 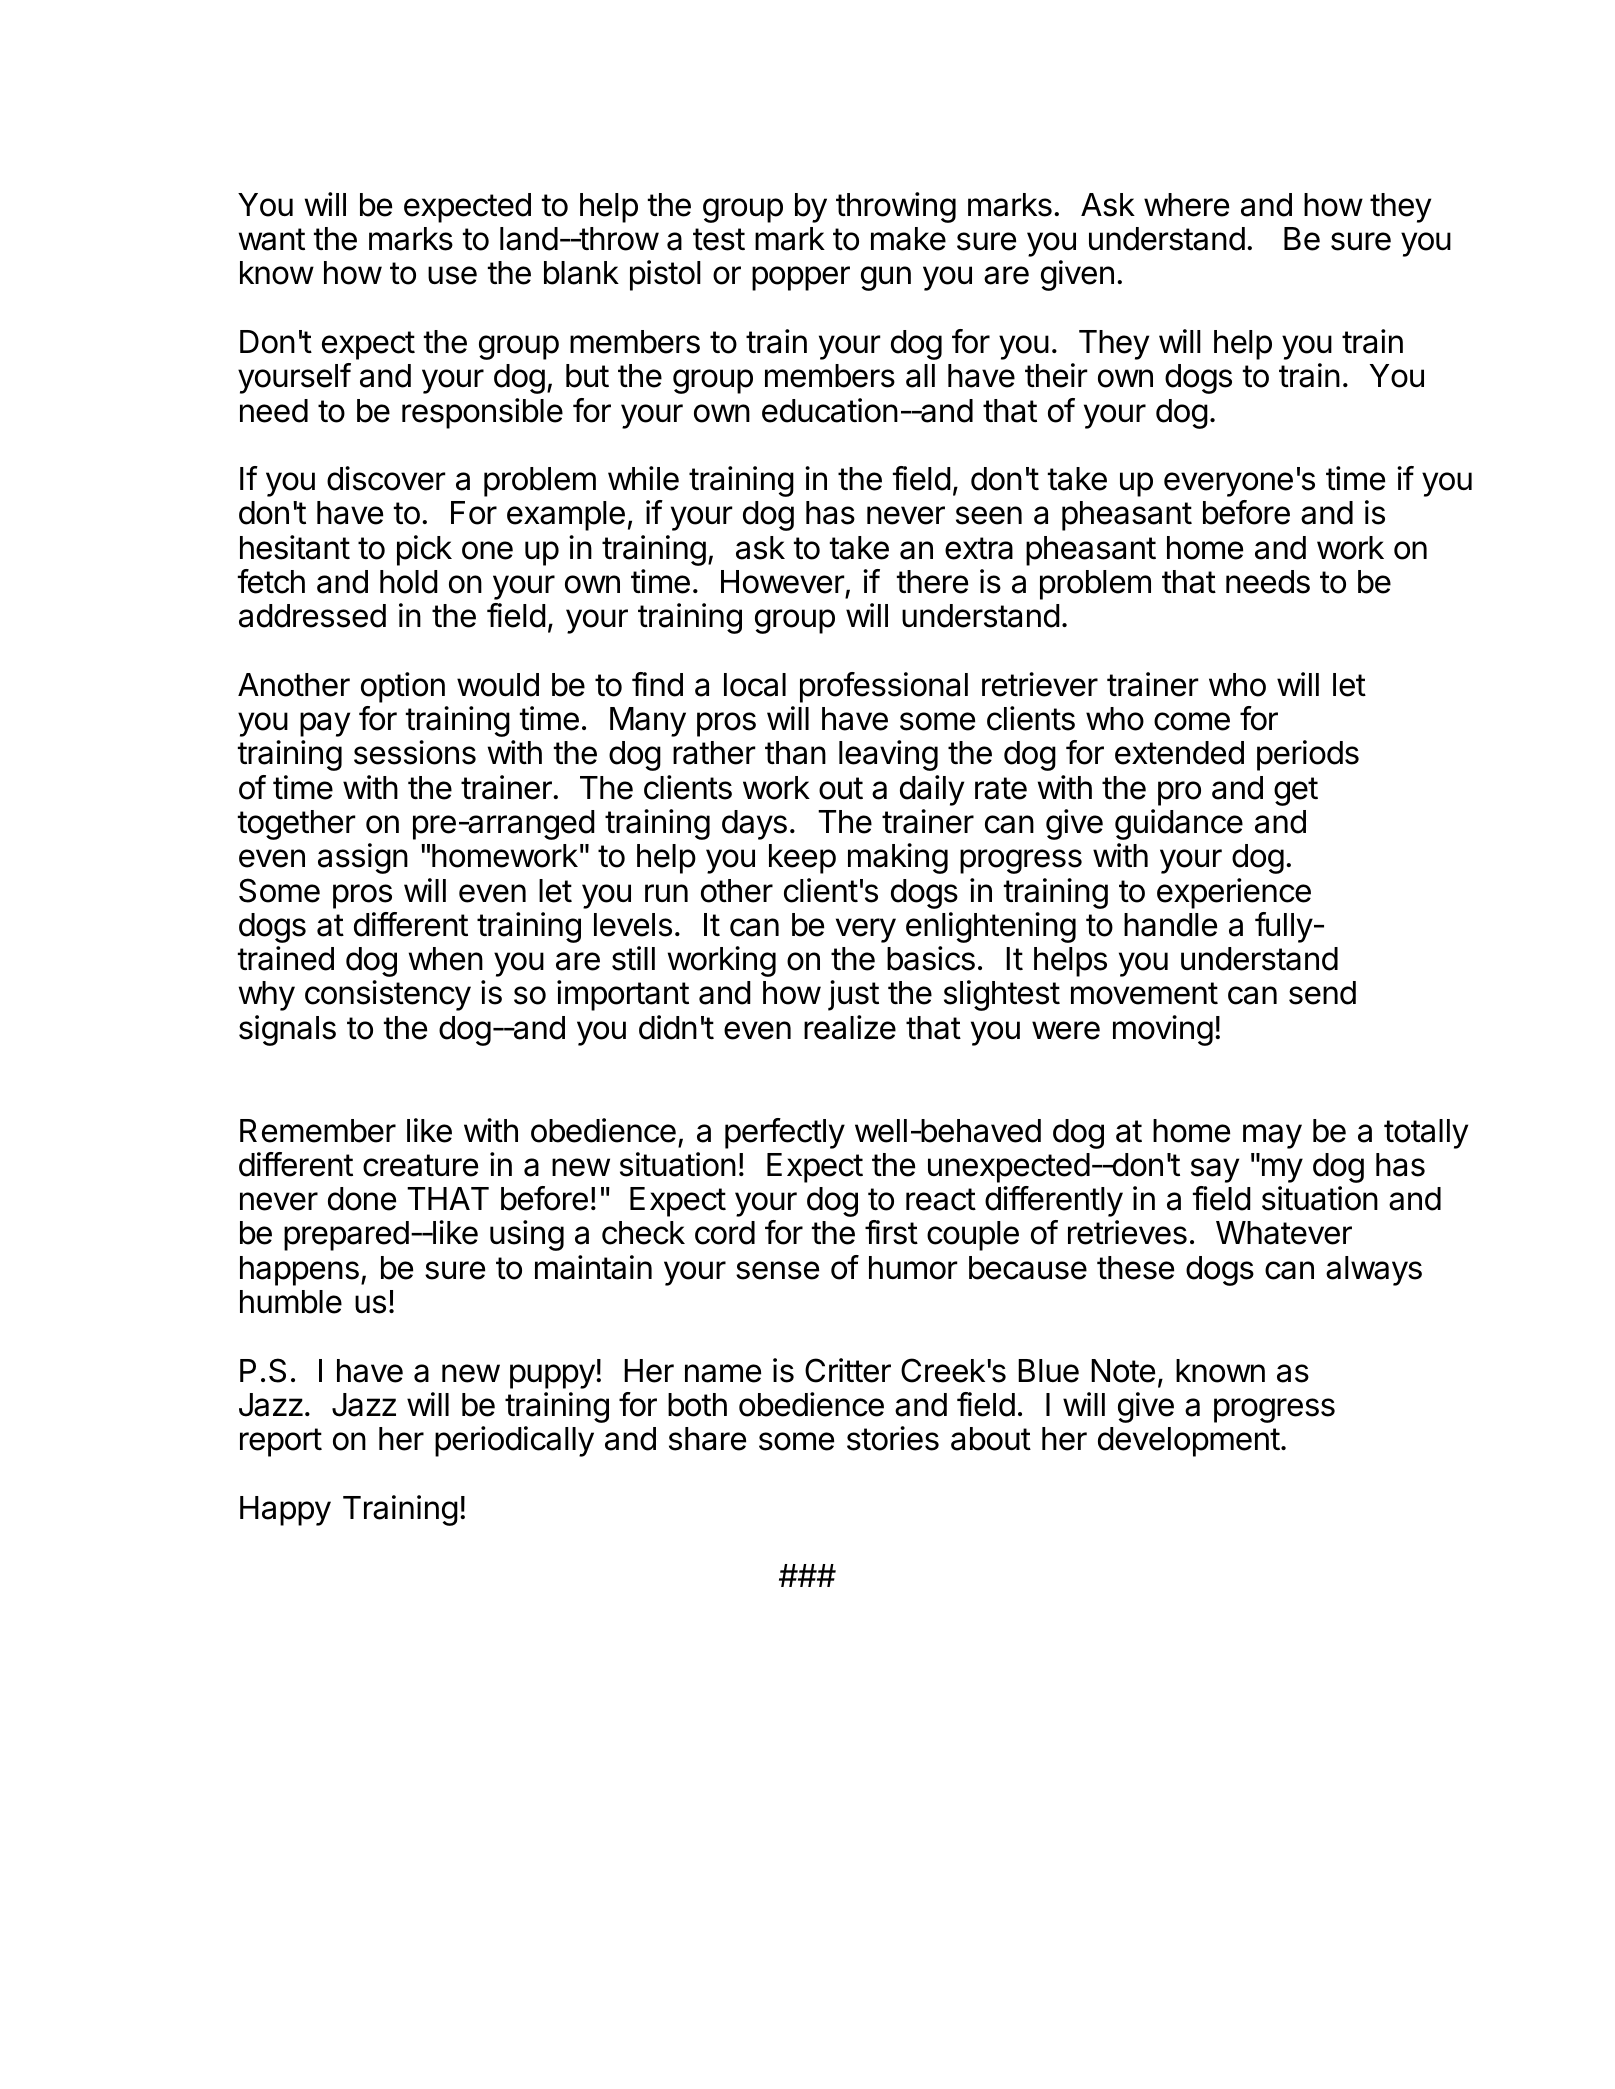 What do you see at coordinates (1234, 893) in the image?
I see `experience` at bounding box center [1234, 893].
